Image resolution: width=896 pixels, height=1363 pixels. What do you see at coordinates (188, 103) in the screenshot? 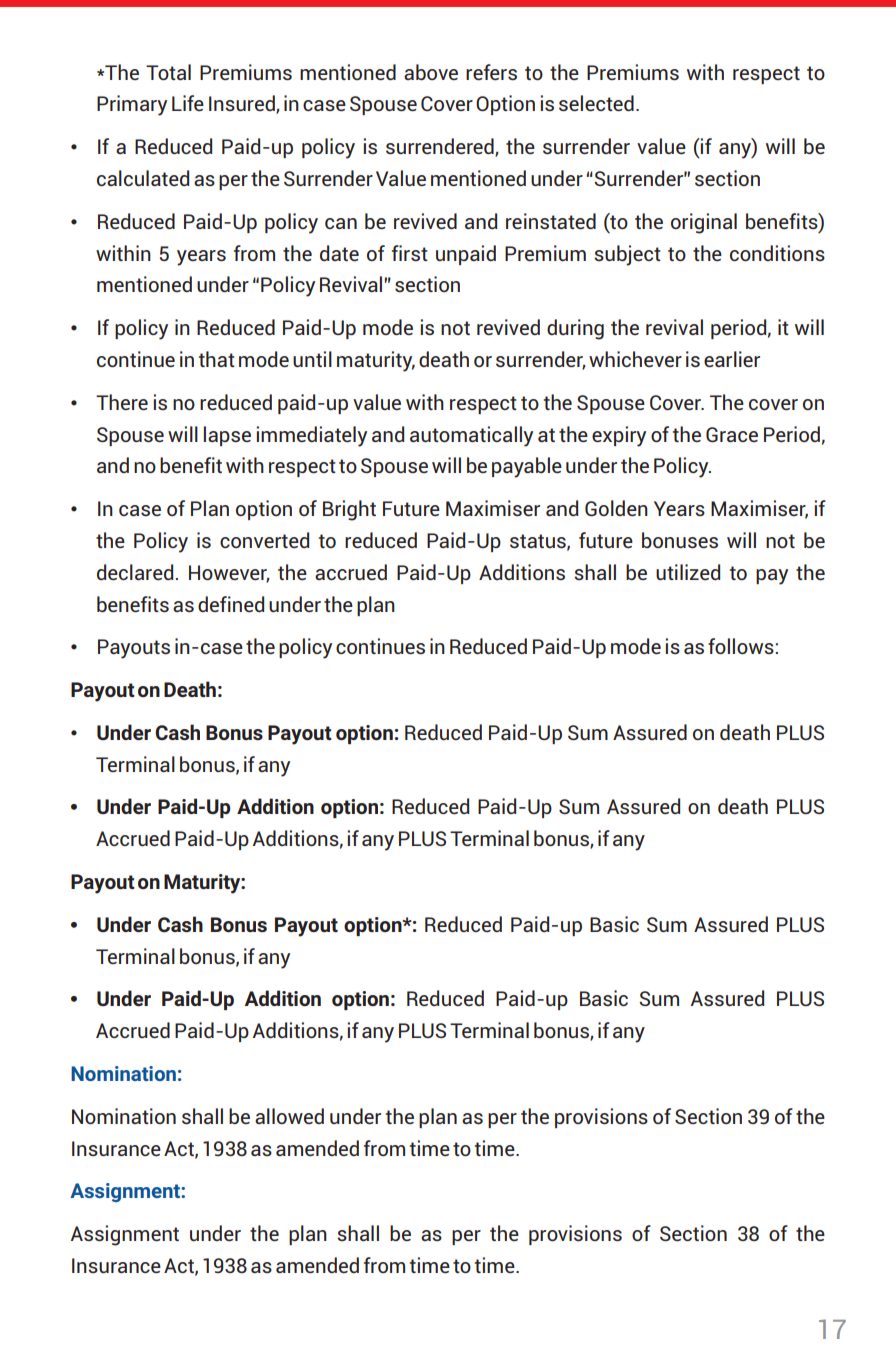
I see `Life` at bounding box center [188, 103].
